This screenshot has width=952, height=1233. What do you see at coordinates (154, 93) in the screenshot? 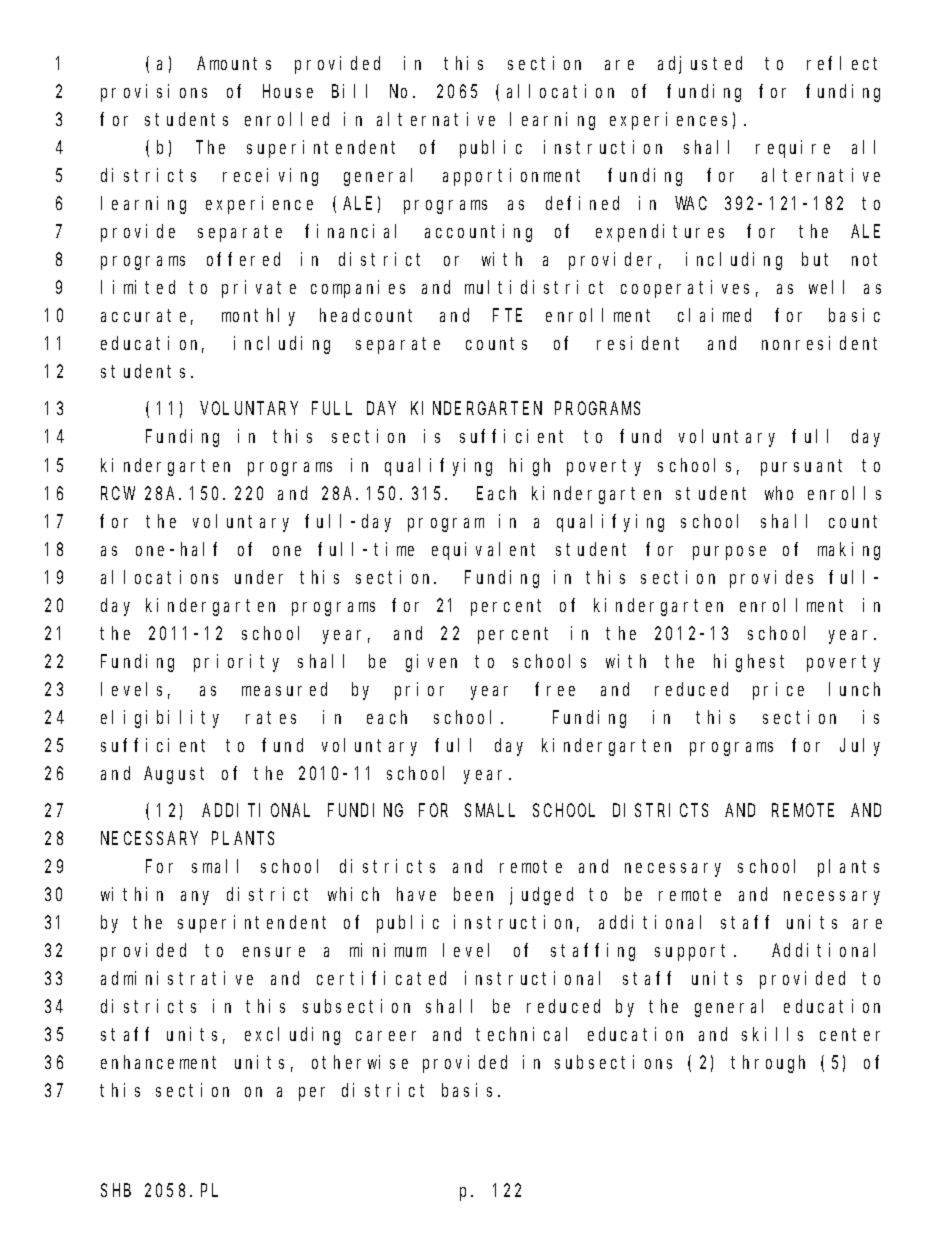
I see `provisions` at bounding box center [154, 93].
